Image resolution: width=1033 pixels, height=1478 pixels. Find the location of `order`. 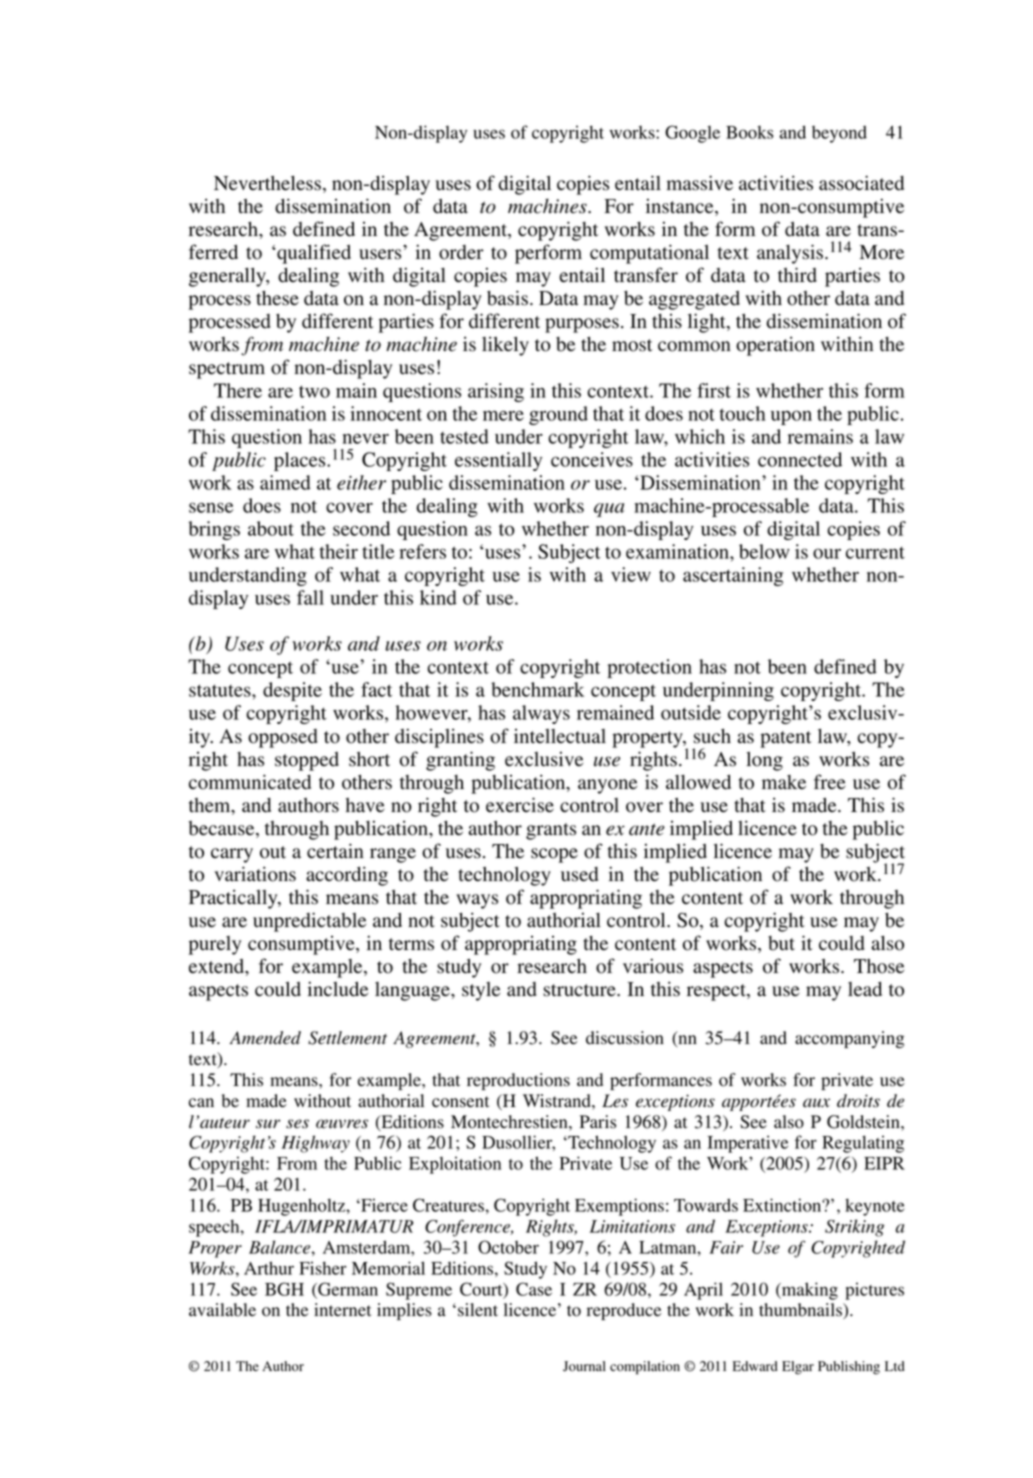

order is located at coordinates (461, 252).
